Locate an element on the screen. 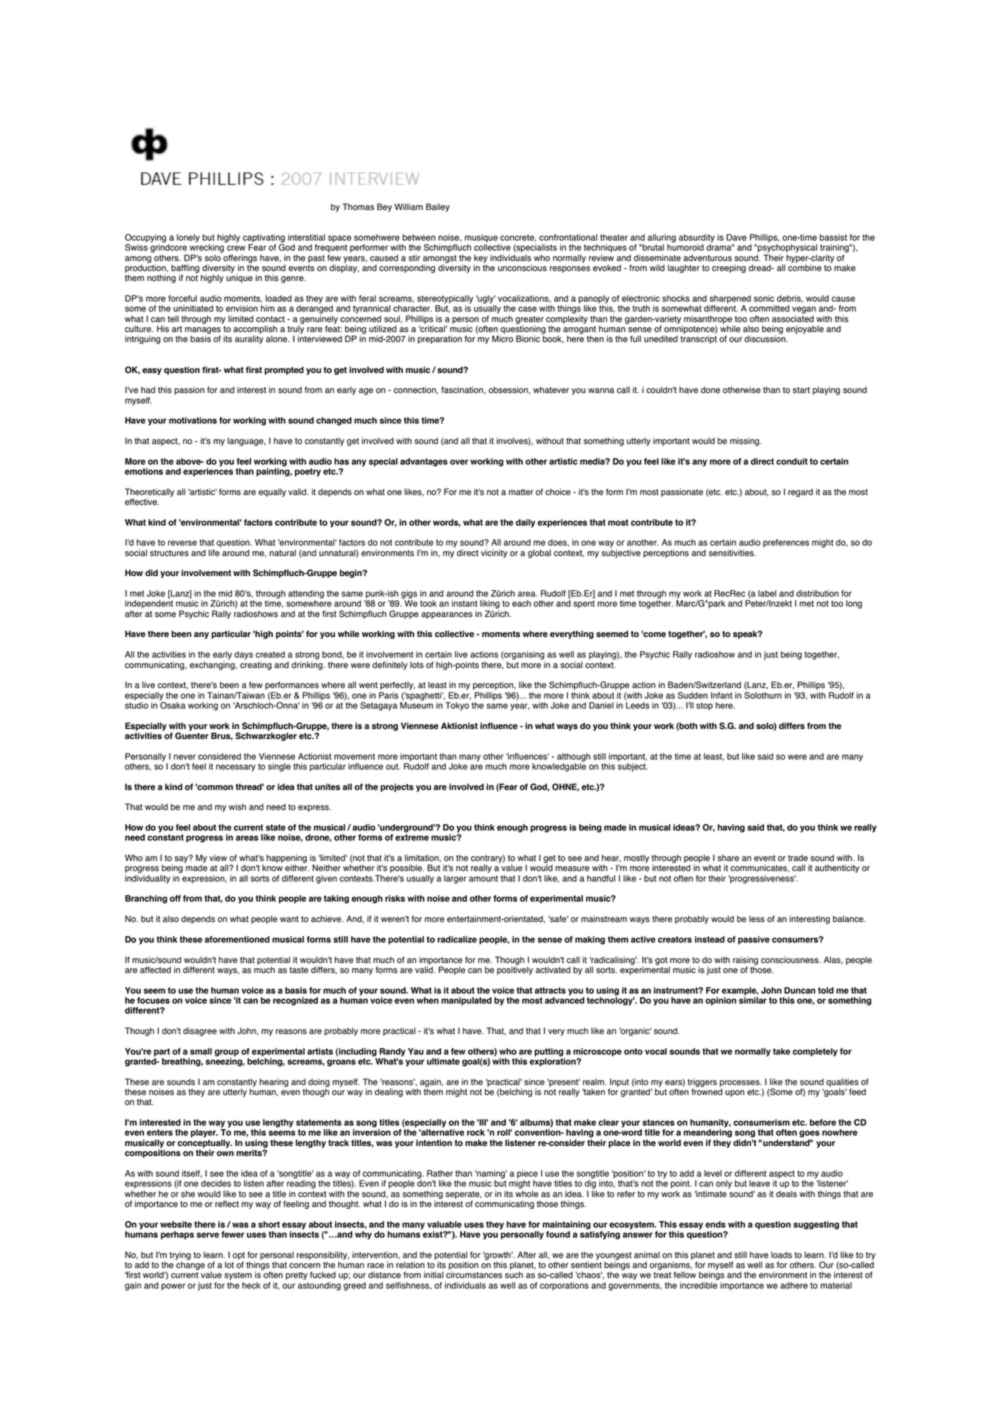 This screenshot has width=1002, height=1419. crew is located at coordinates (236, 248).
